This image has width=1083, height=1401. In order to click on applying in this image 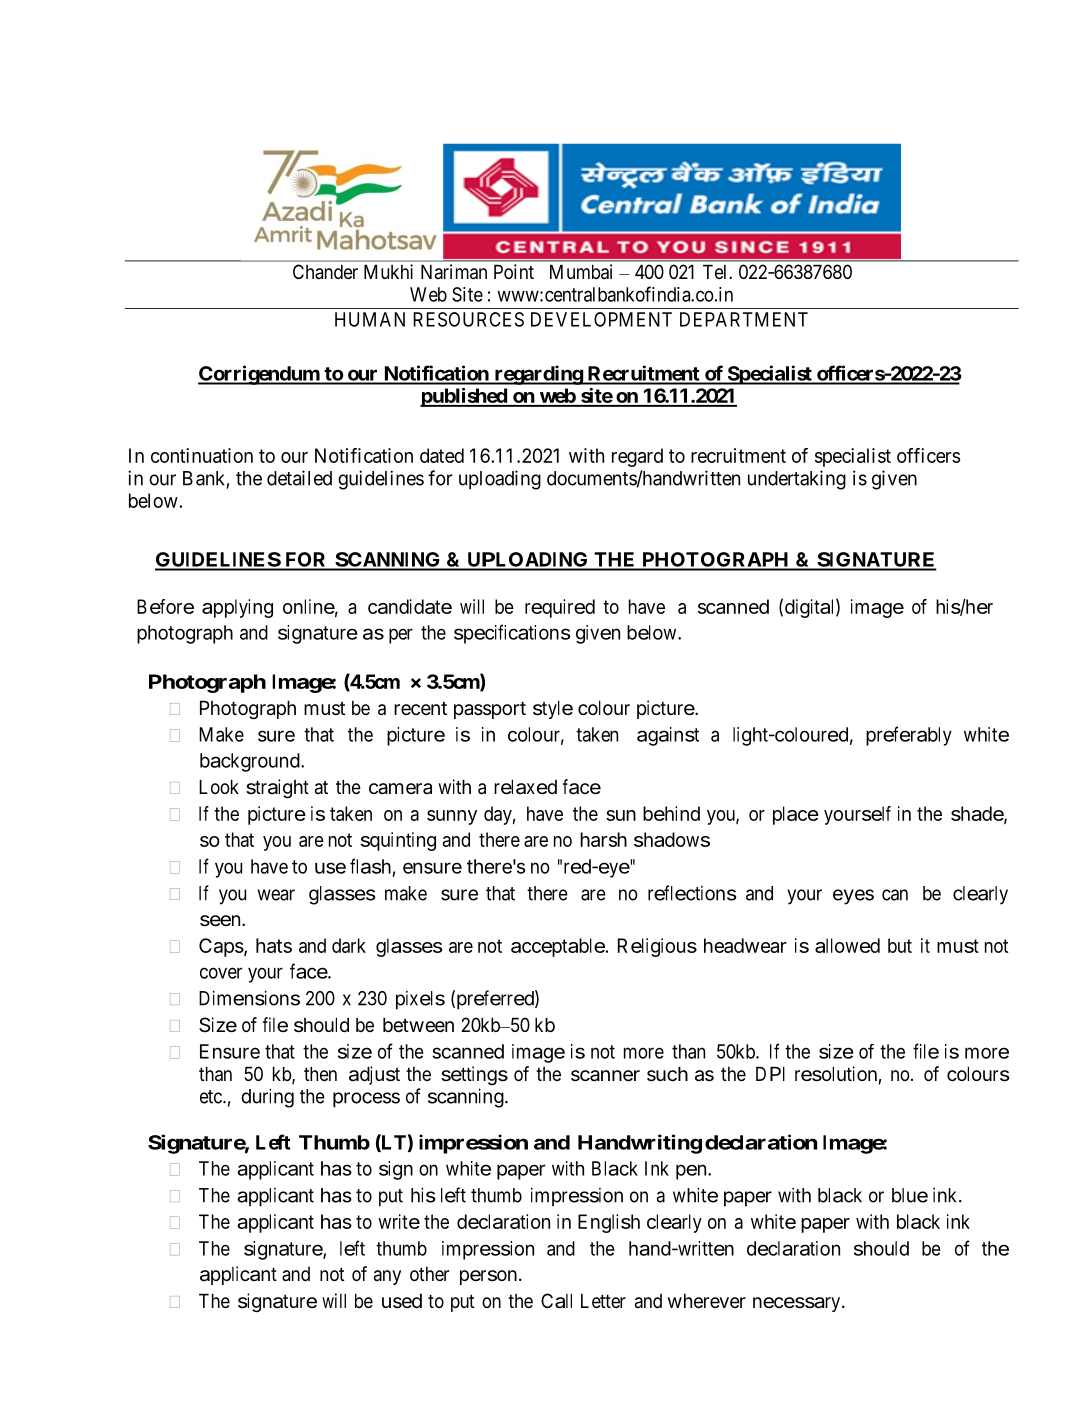, I will do `click(237, 608)`.
